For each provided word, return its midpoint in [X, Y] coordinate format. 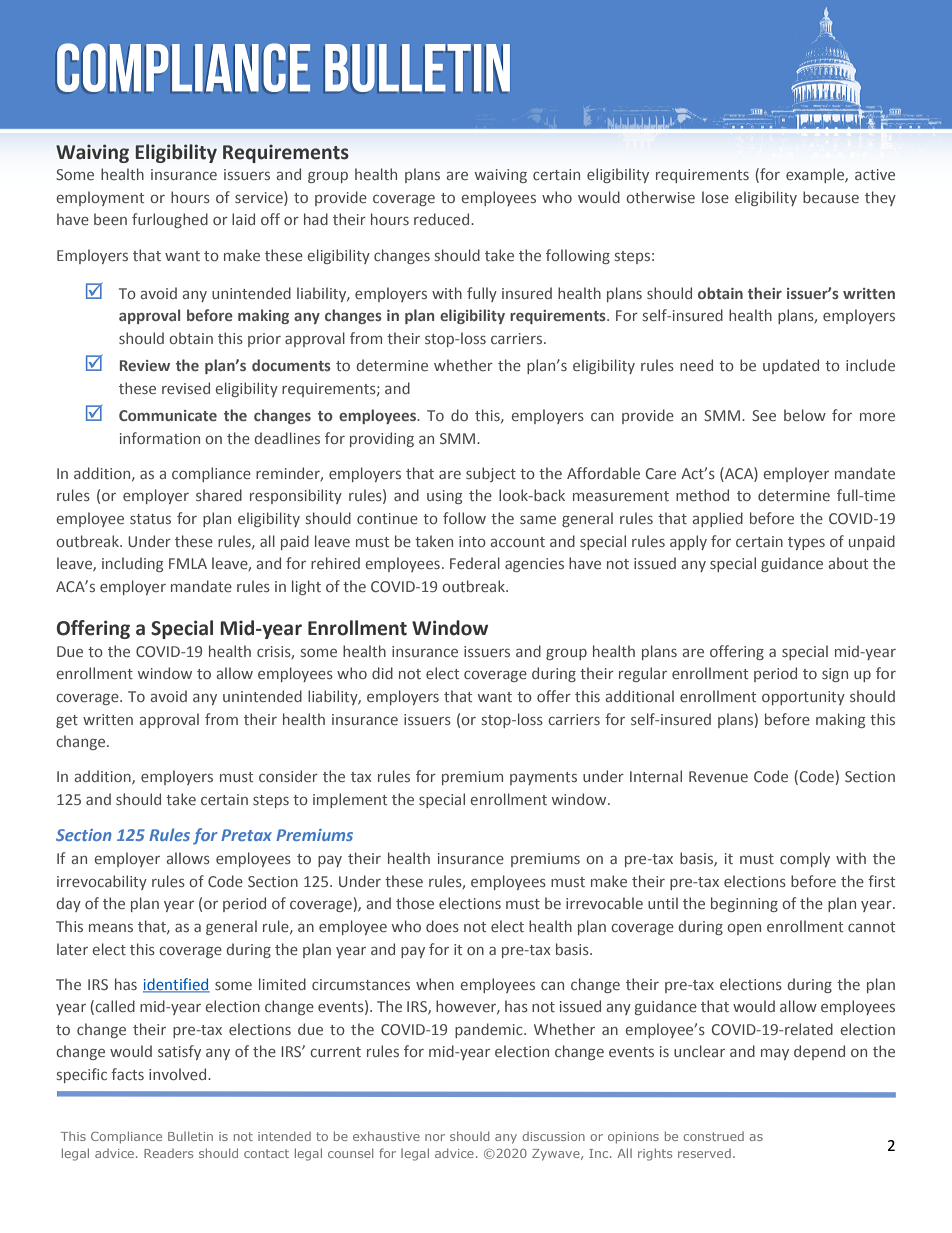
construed [713, 1136]
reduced [443, 219]
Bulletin [190, 1136]
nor [435, 1137]
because [831, 197]
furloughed [170, 220]
